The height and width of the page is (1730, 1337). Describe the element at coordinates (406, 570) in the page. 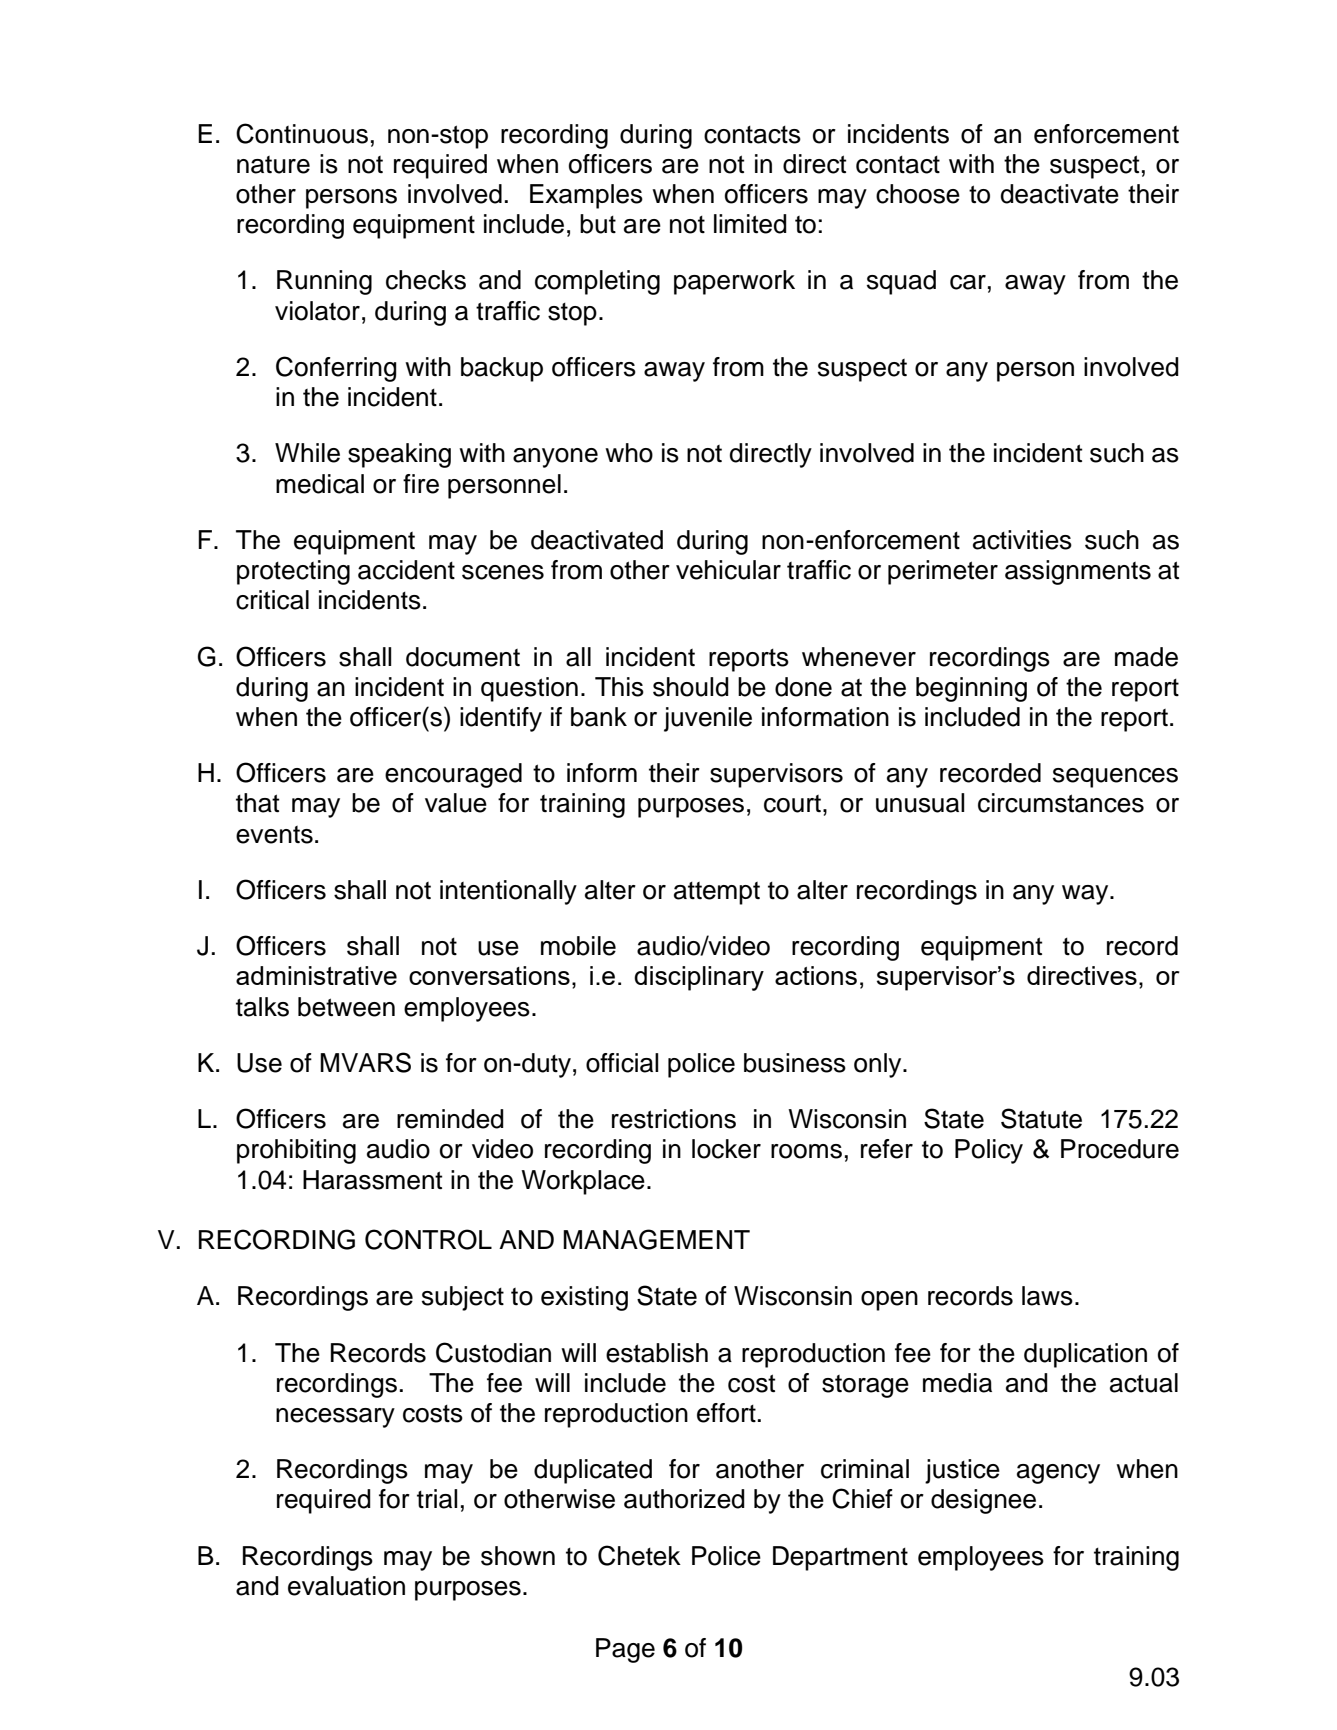

I see `accident` at that location.
